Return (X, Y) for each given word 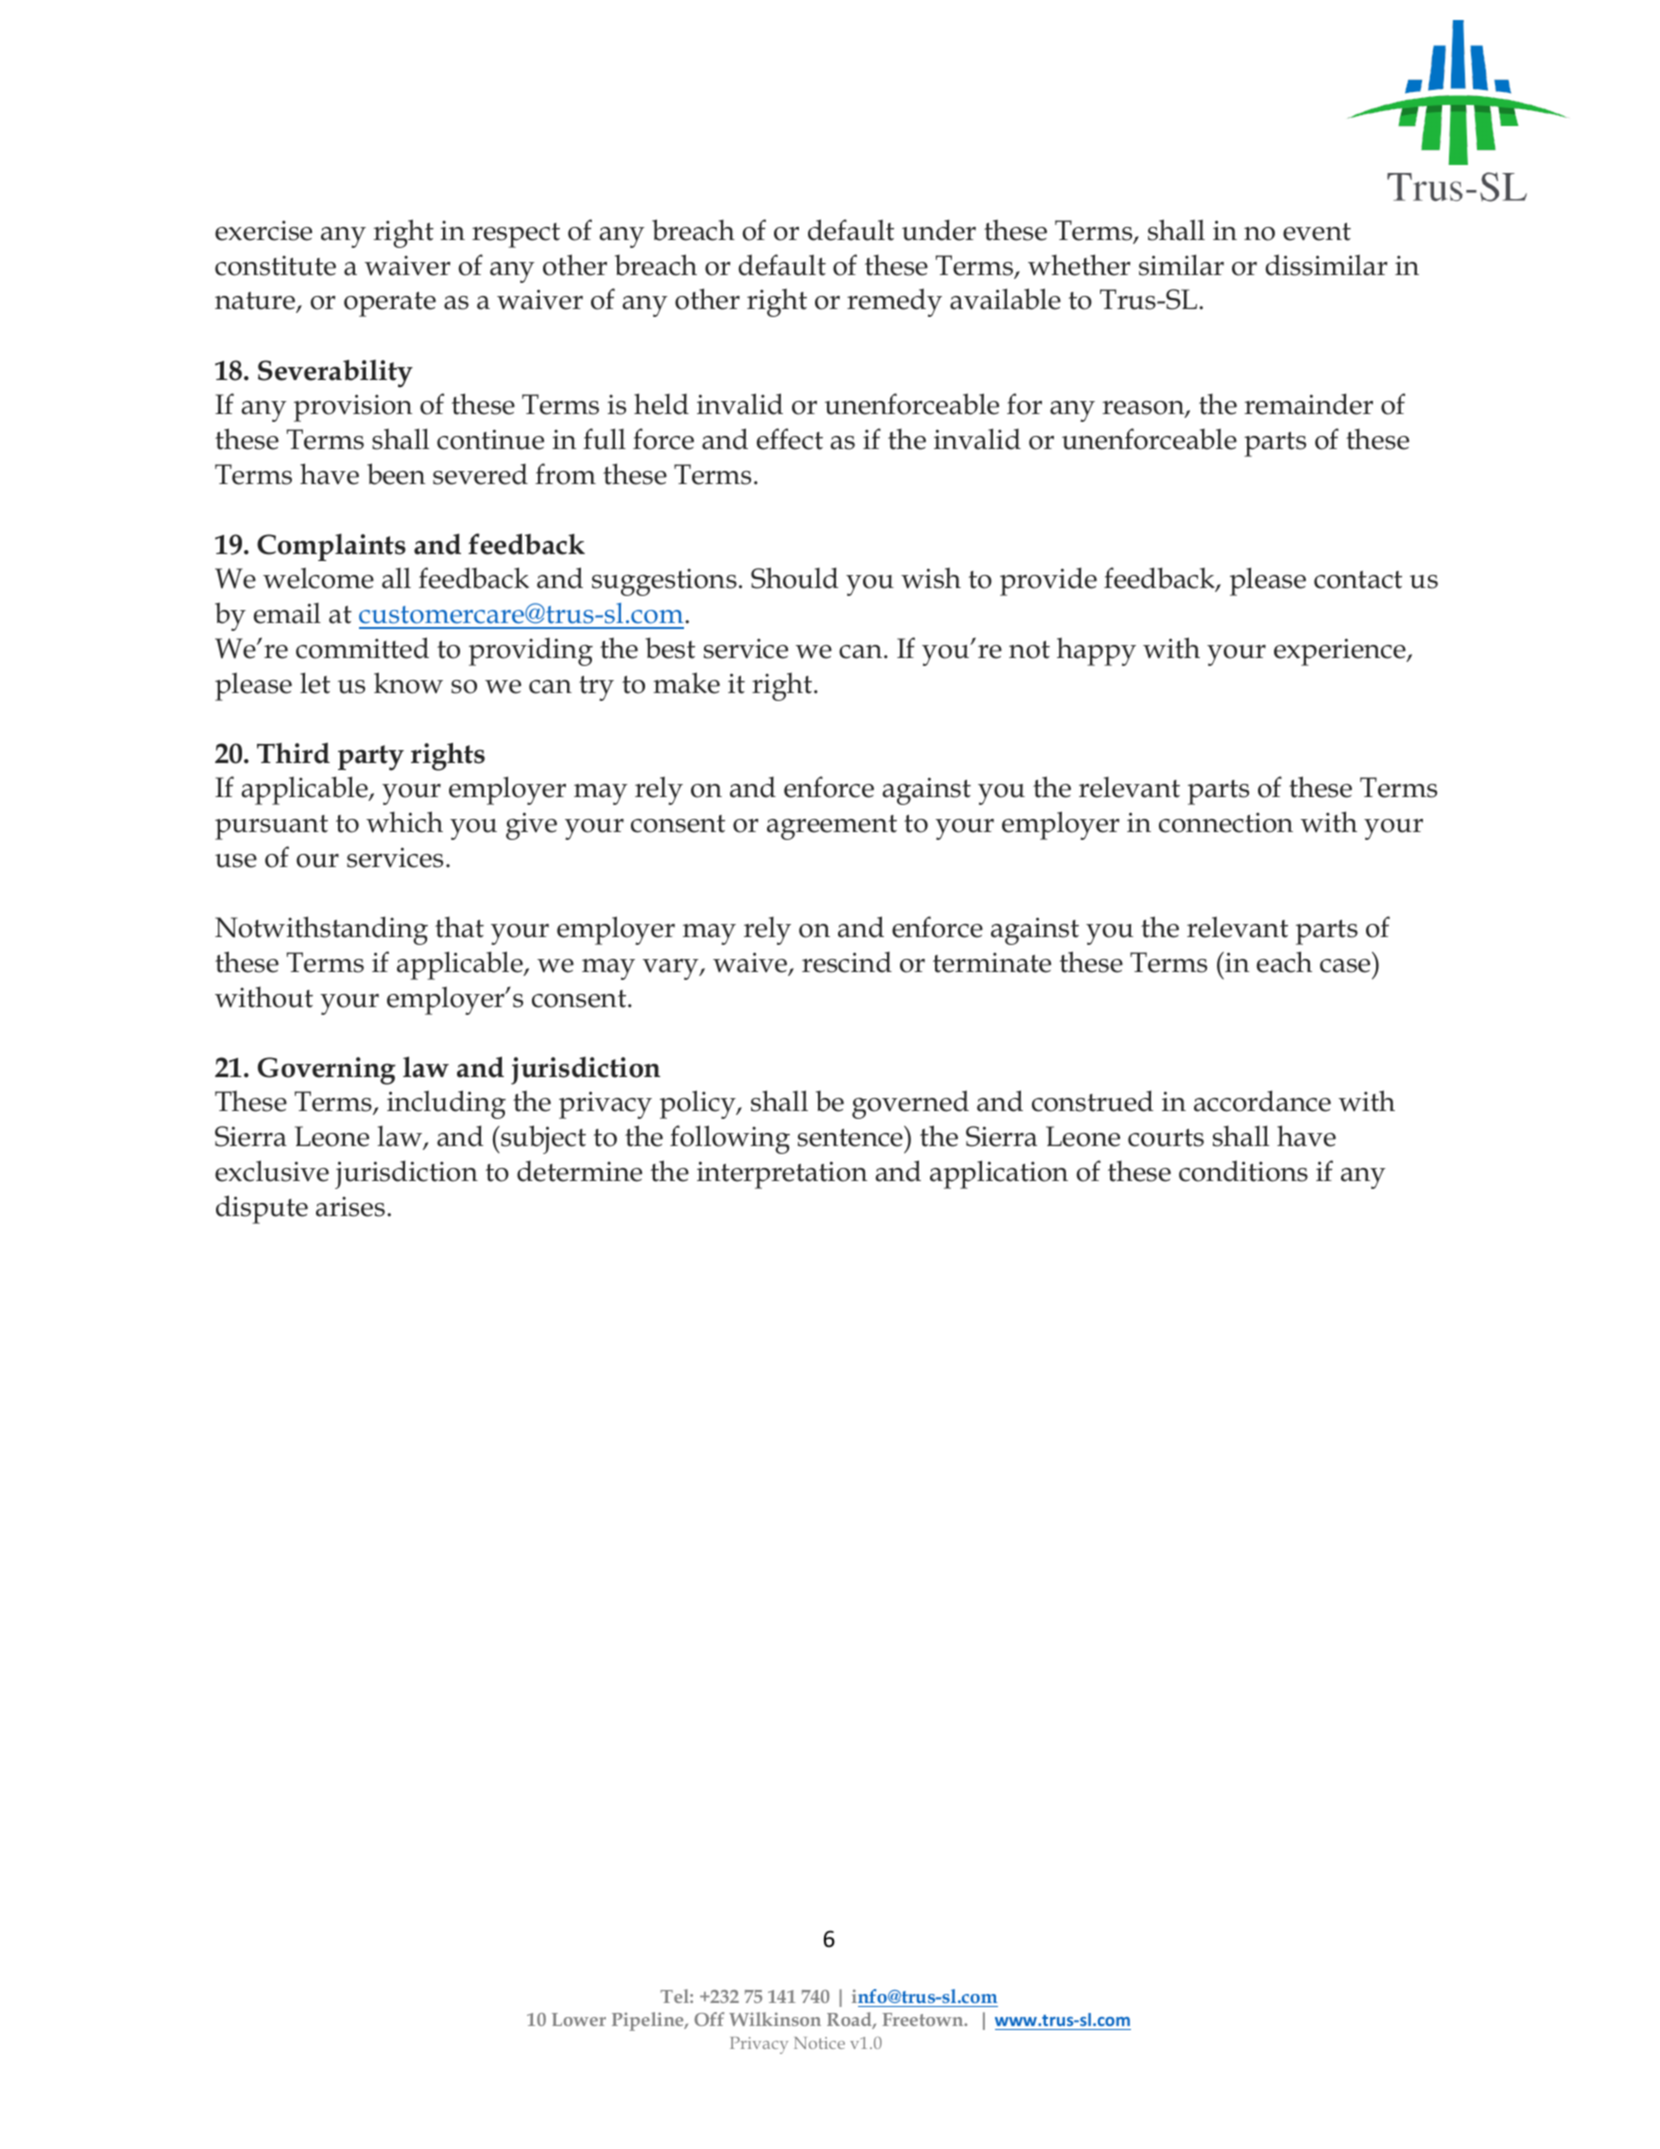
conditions (1243, 1171)
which (404, 822)
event (1317, 232)
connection (1226, 822)
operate (390, 304)
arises (350, 1207)
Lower (579, 2019)
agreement (832, 827)
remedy (894, 302)
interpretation (782, 1175)
